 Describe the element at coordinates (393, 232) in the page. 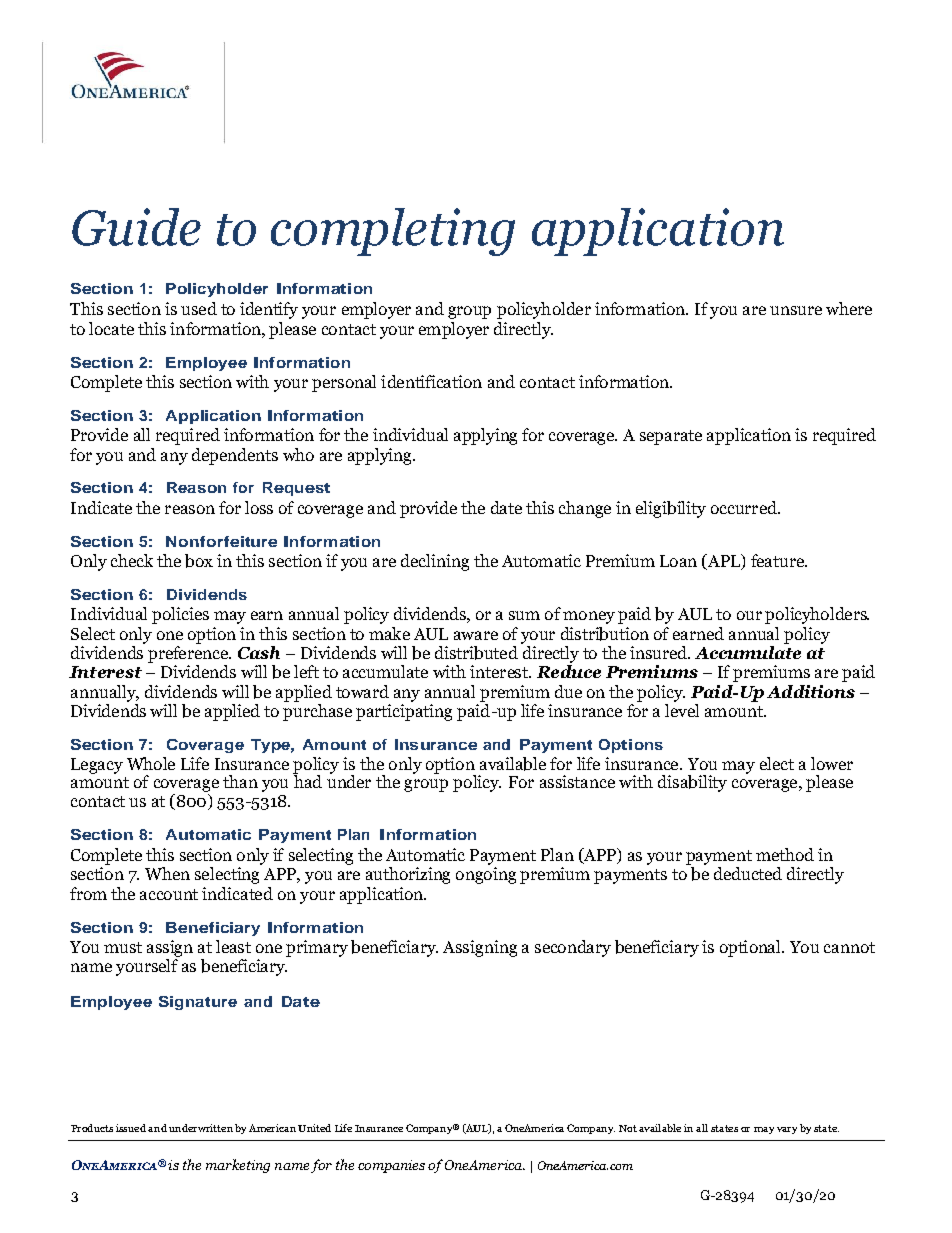

I see `completing` at that location.
